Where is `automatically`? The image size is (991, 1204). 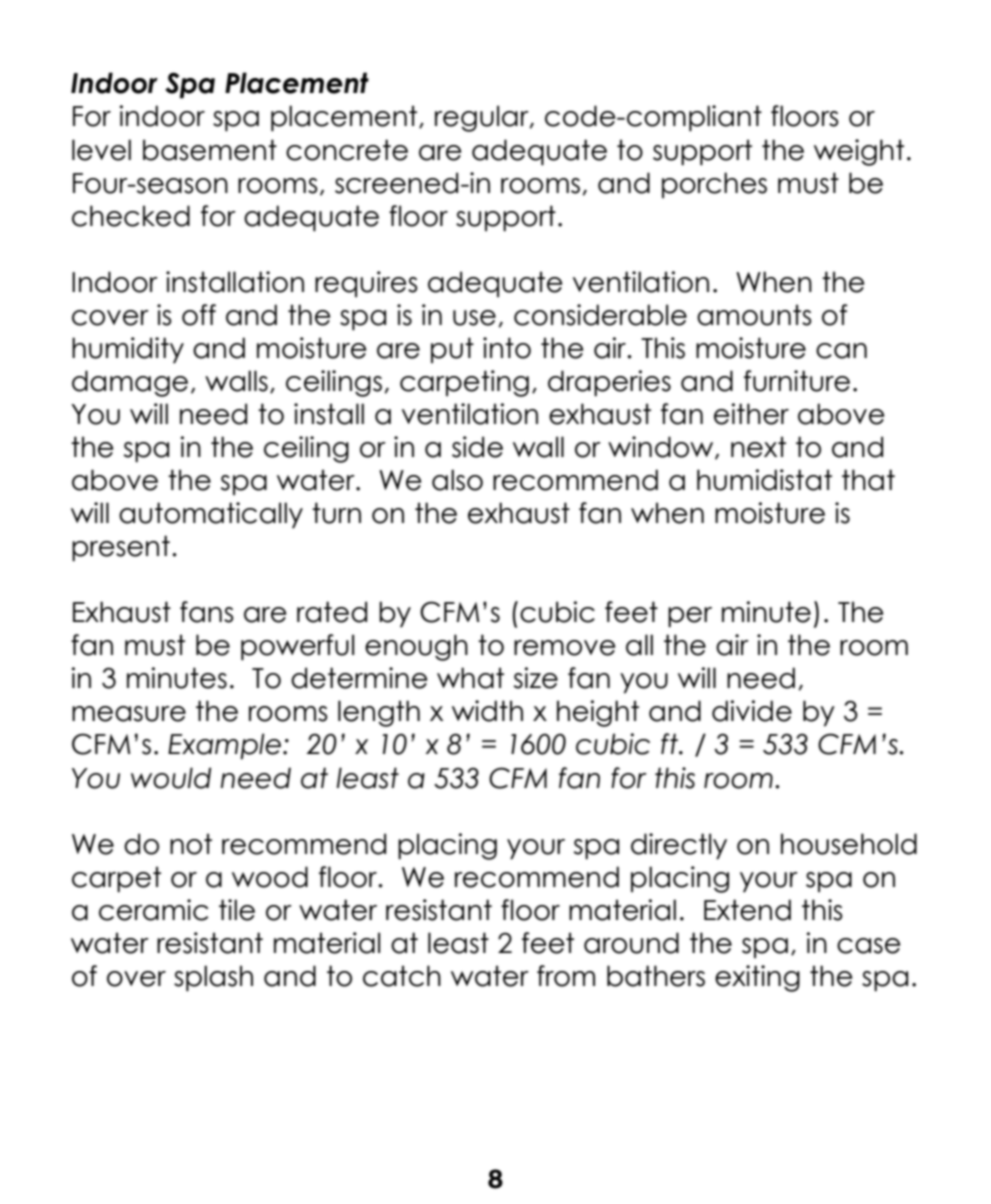
automatically is located at coordinates (211, 515).
